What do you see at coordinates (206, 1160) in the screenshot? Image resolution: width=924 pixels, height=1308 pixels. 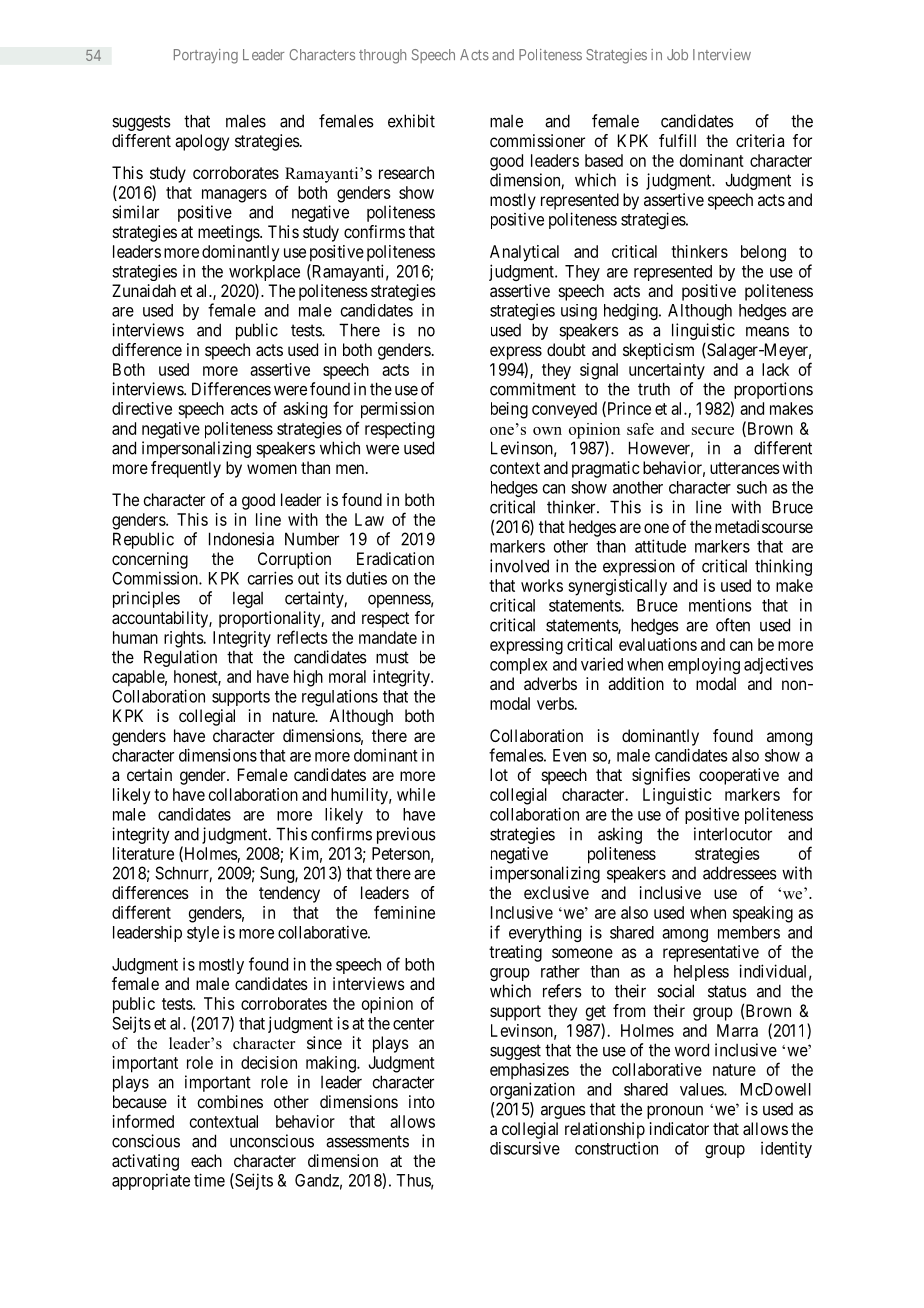 I see `each` at bounding box center [206, 1160].
